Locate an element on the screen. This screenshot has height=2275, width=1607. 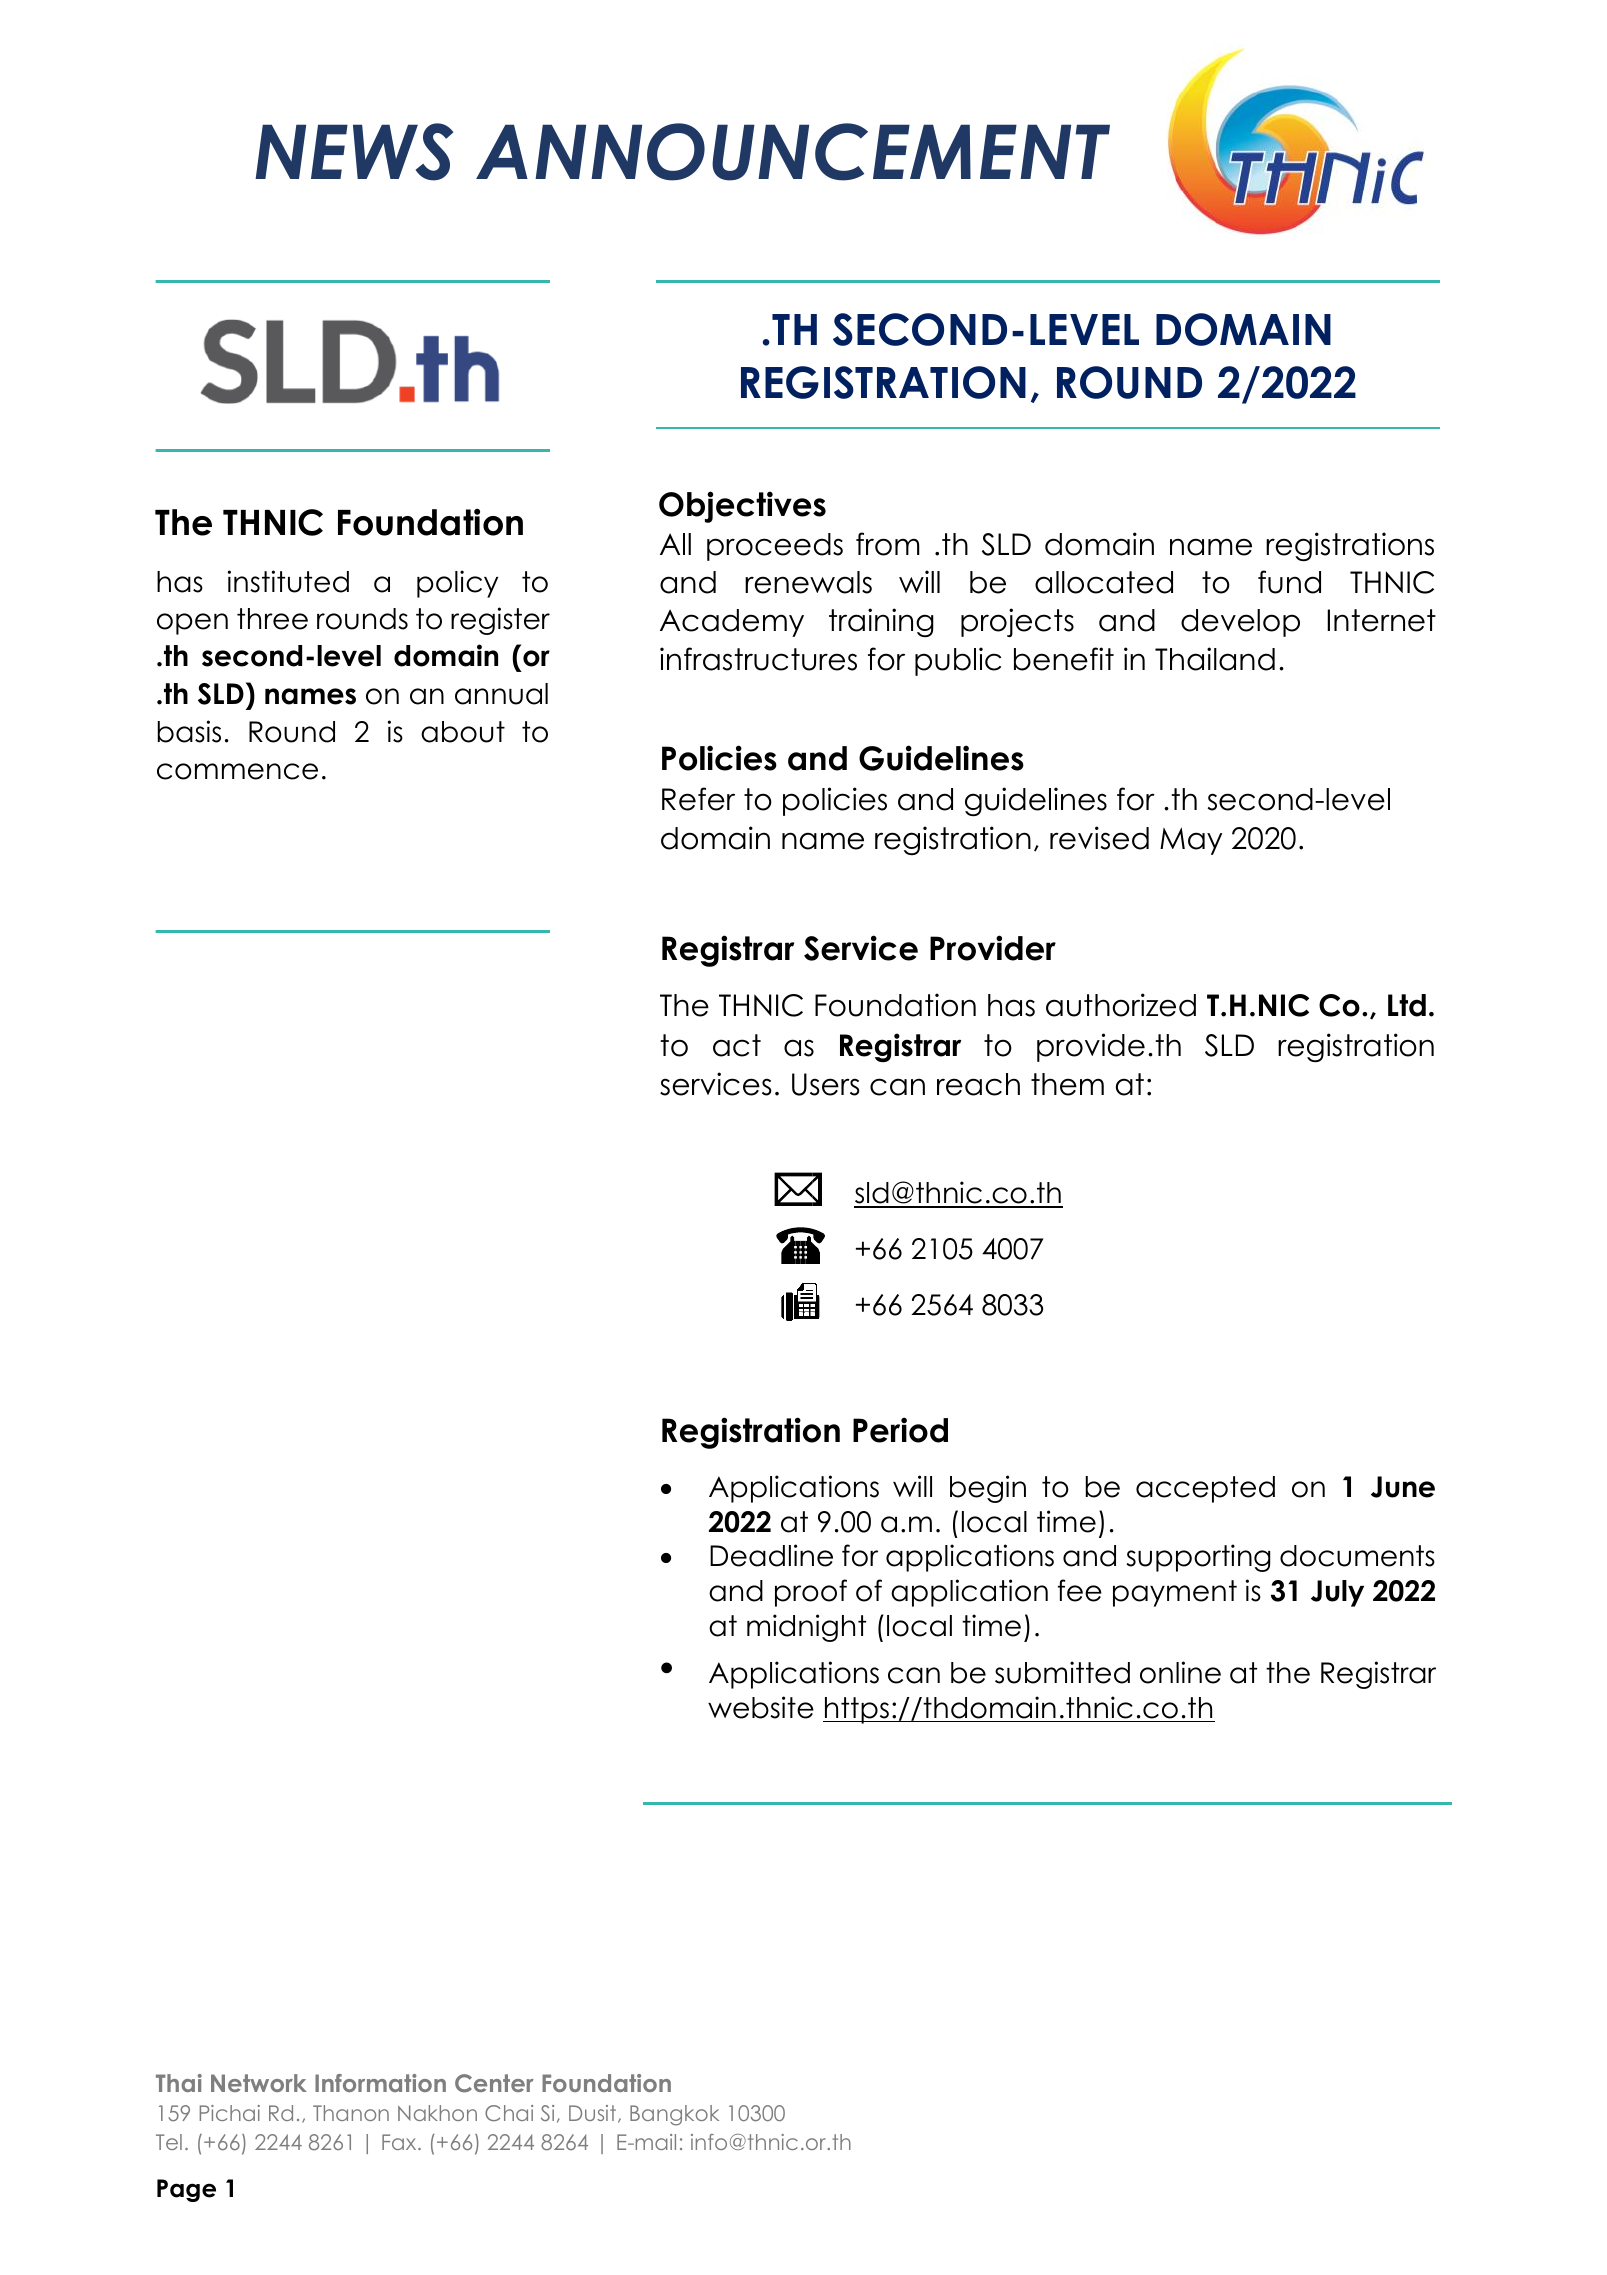
Network is located at coordinates (259, 2083).
